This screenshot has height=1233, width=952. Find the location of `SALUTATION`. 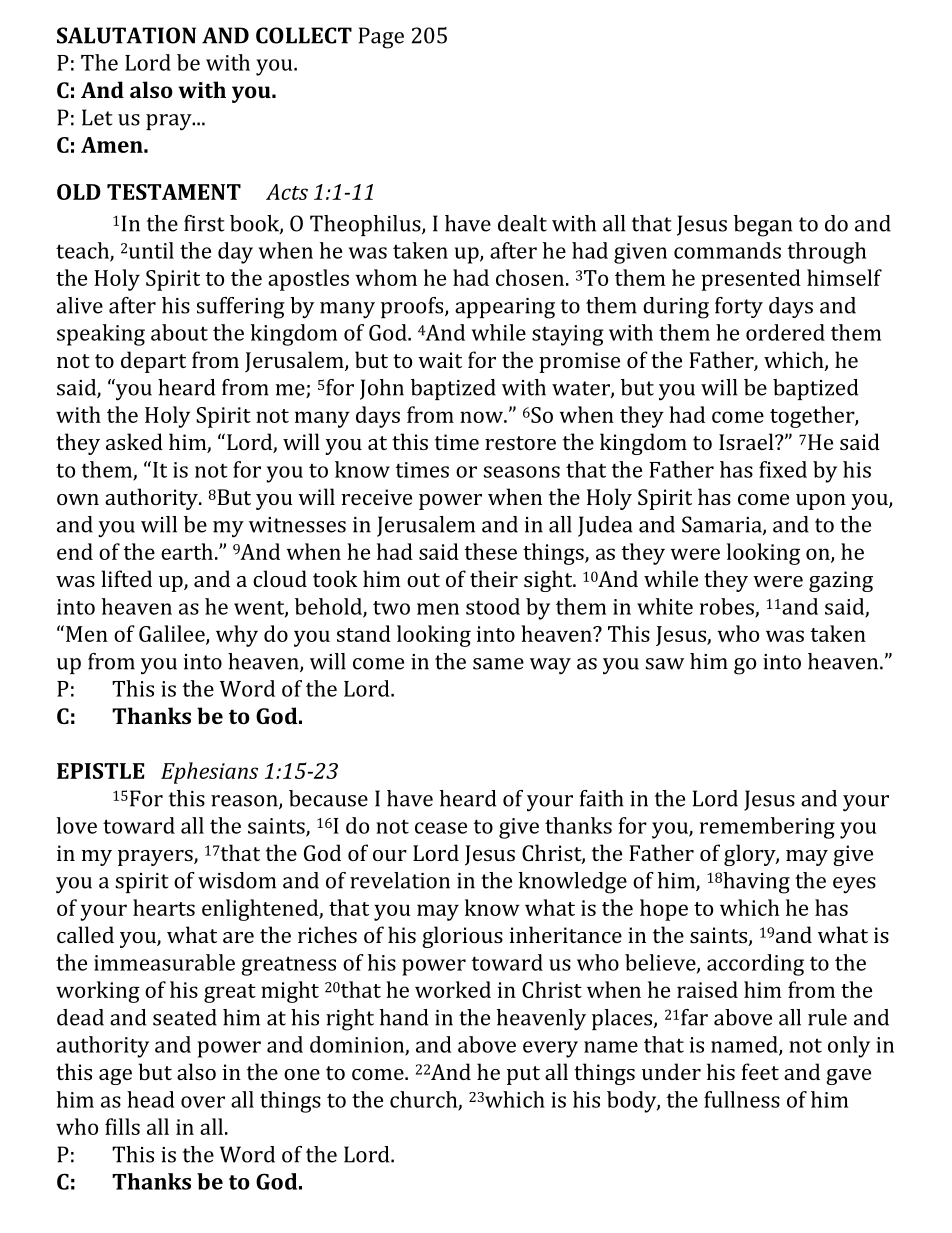

SALUTATION is located at coordinates (126, 35).
